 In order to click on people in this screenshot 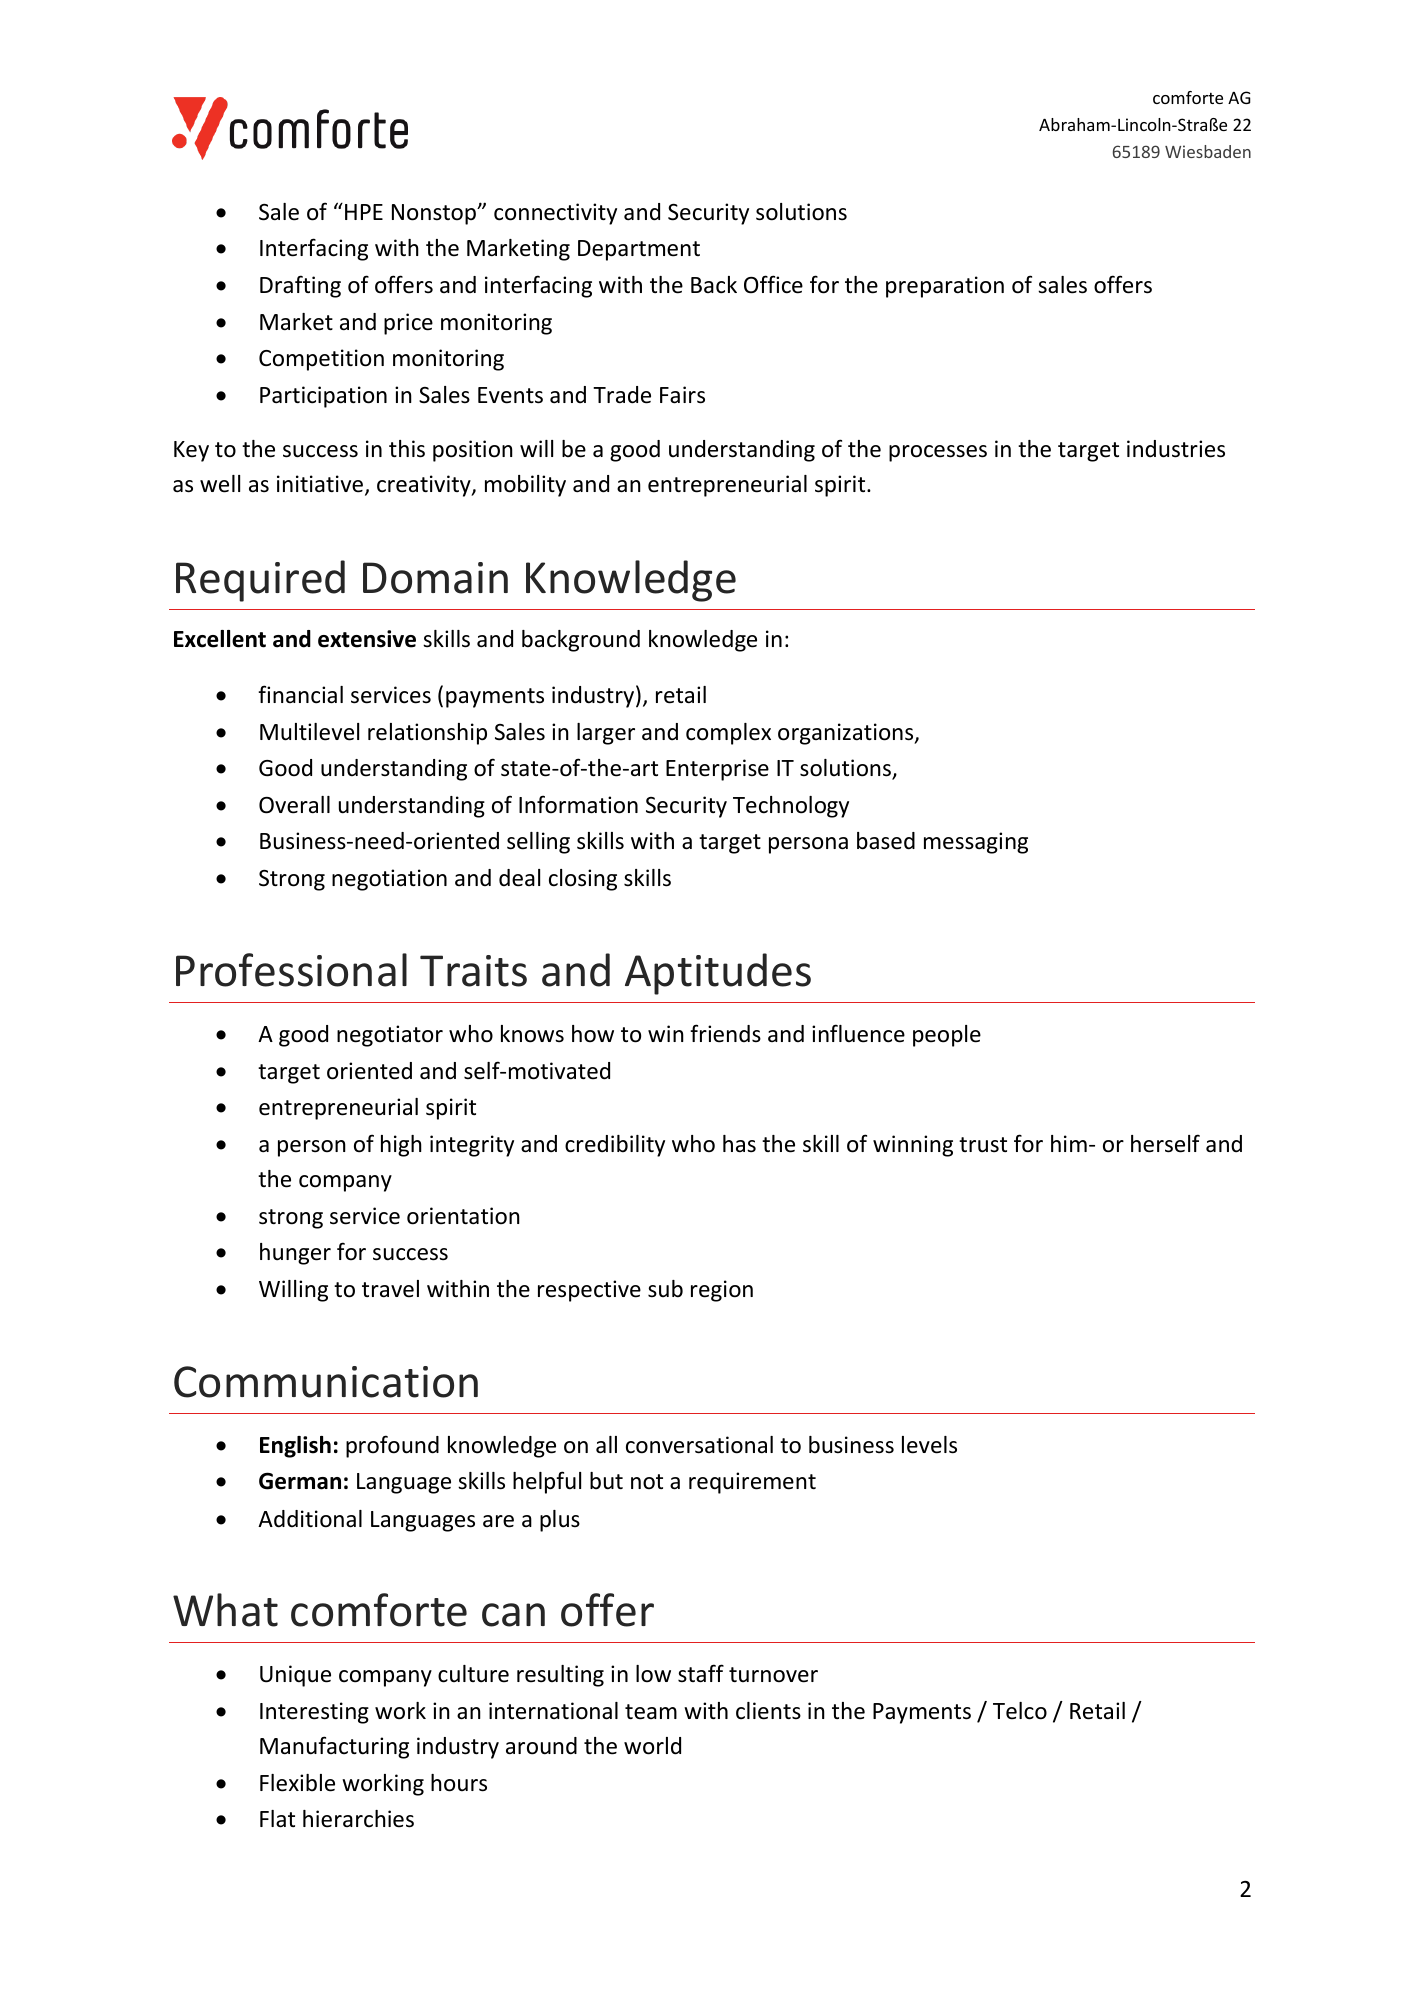, I will do `click(947, 1036)`.
